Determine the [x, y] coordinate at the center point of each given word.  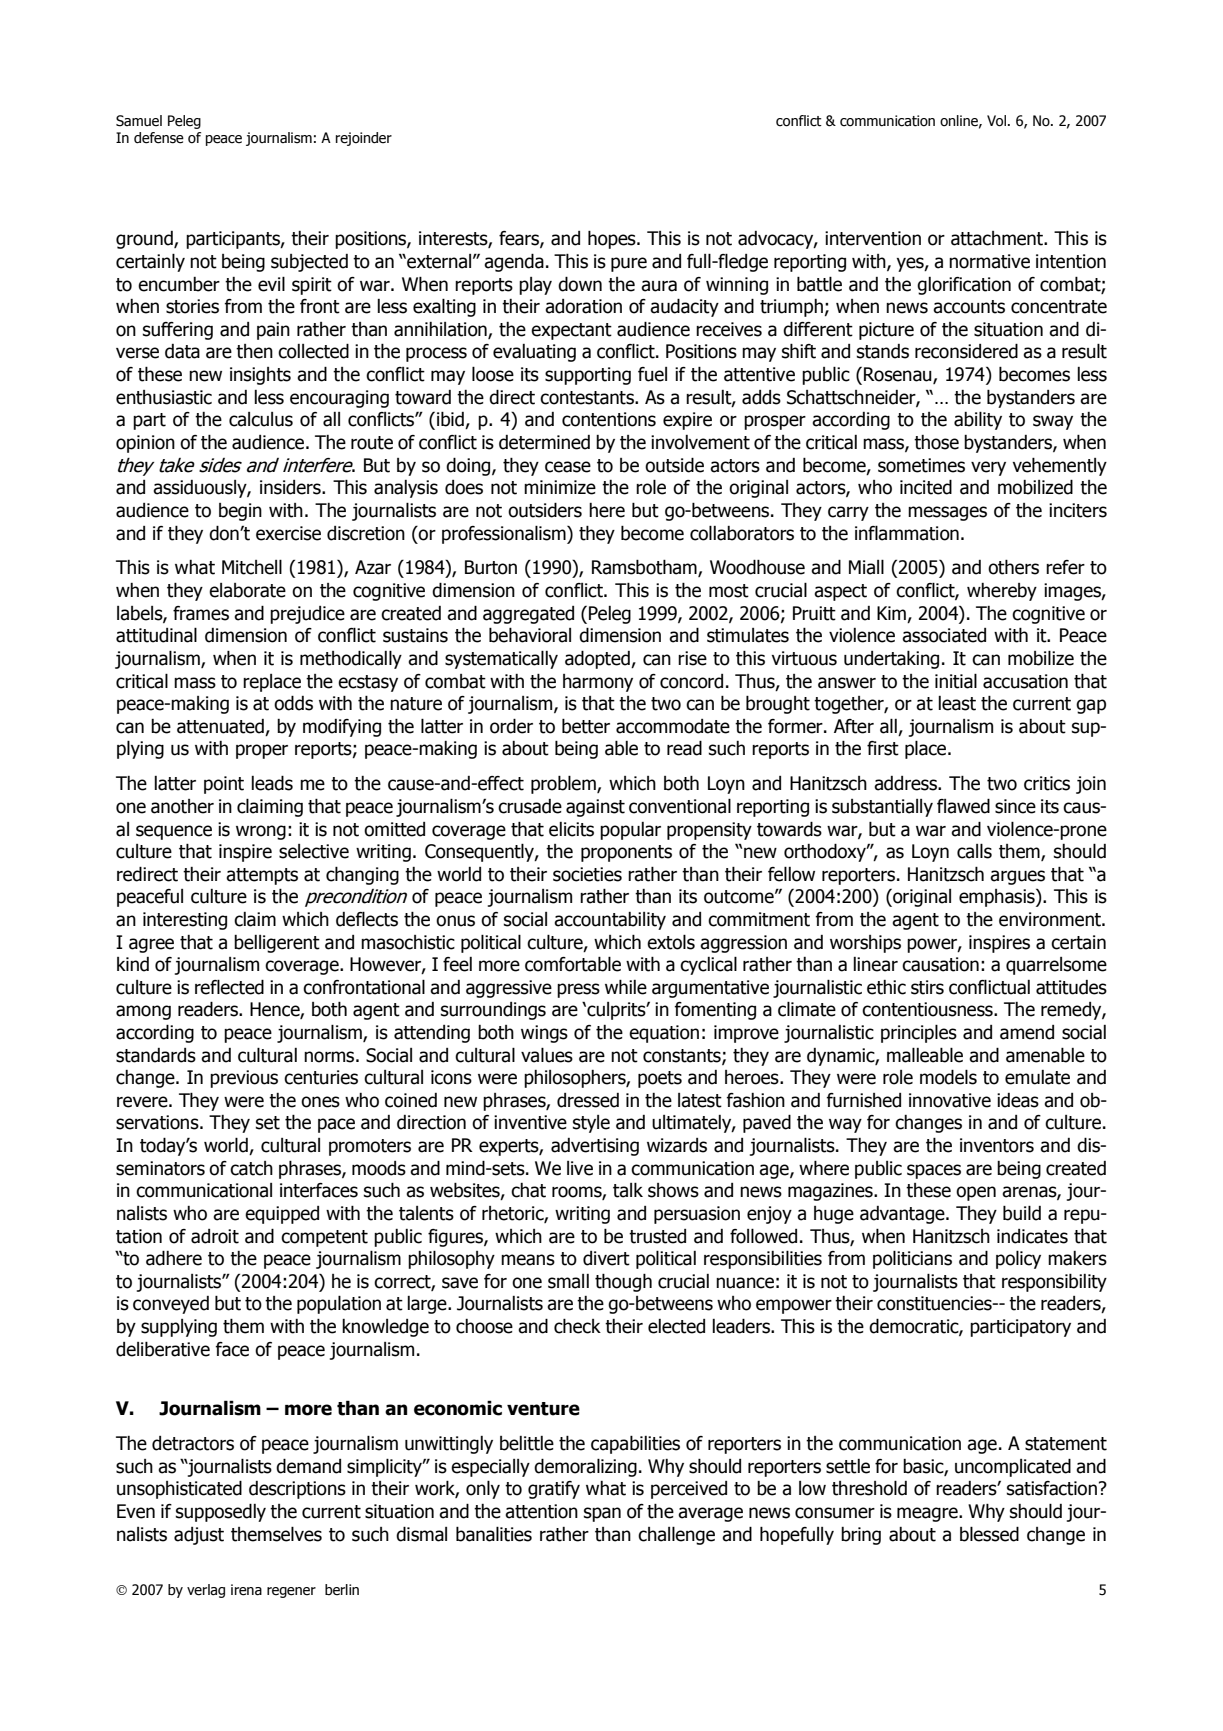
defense [159, 138]
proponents [626, 853]
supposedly [221, 1512]
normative [989, 261]
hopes [613, 240]
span [602, 1514]
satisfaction [1052, 1488]
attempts [262, 876]
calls [974, 851]
